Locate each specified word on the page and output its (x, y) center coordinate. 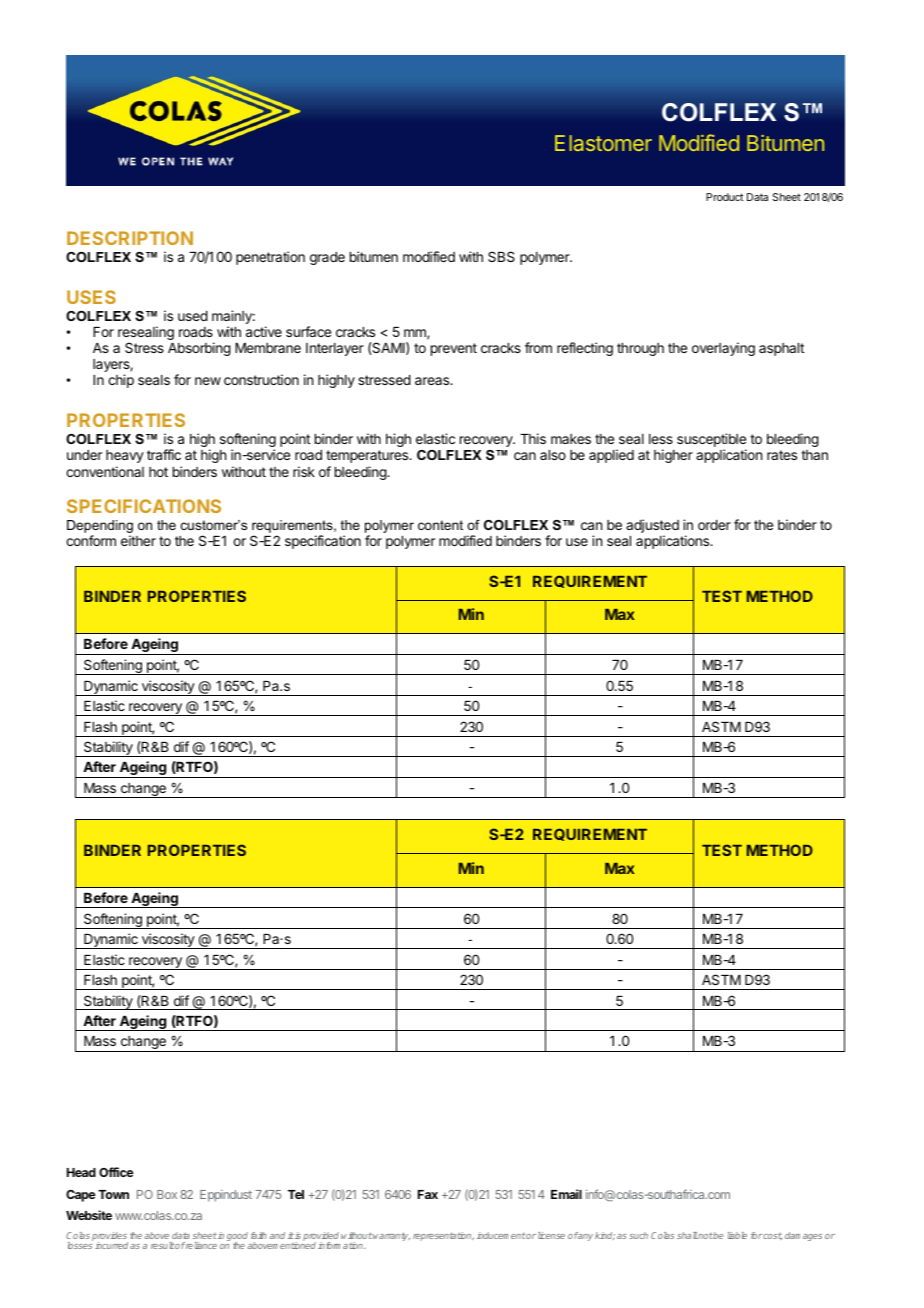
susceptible (711, 441)
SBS (501, 256)
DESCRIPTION (130, 238)
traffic (164, 454)
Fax (428, 1194)
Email (566, 1194)
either (138, 540)
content (440, 525)
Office (116, 1172)
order (714, 525)
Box (167, 1194)
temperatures (368, 456)
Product (724, 197)
